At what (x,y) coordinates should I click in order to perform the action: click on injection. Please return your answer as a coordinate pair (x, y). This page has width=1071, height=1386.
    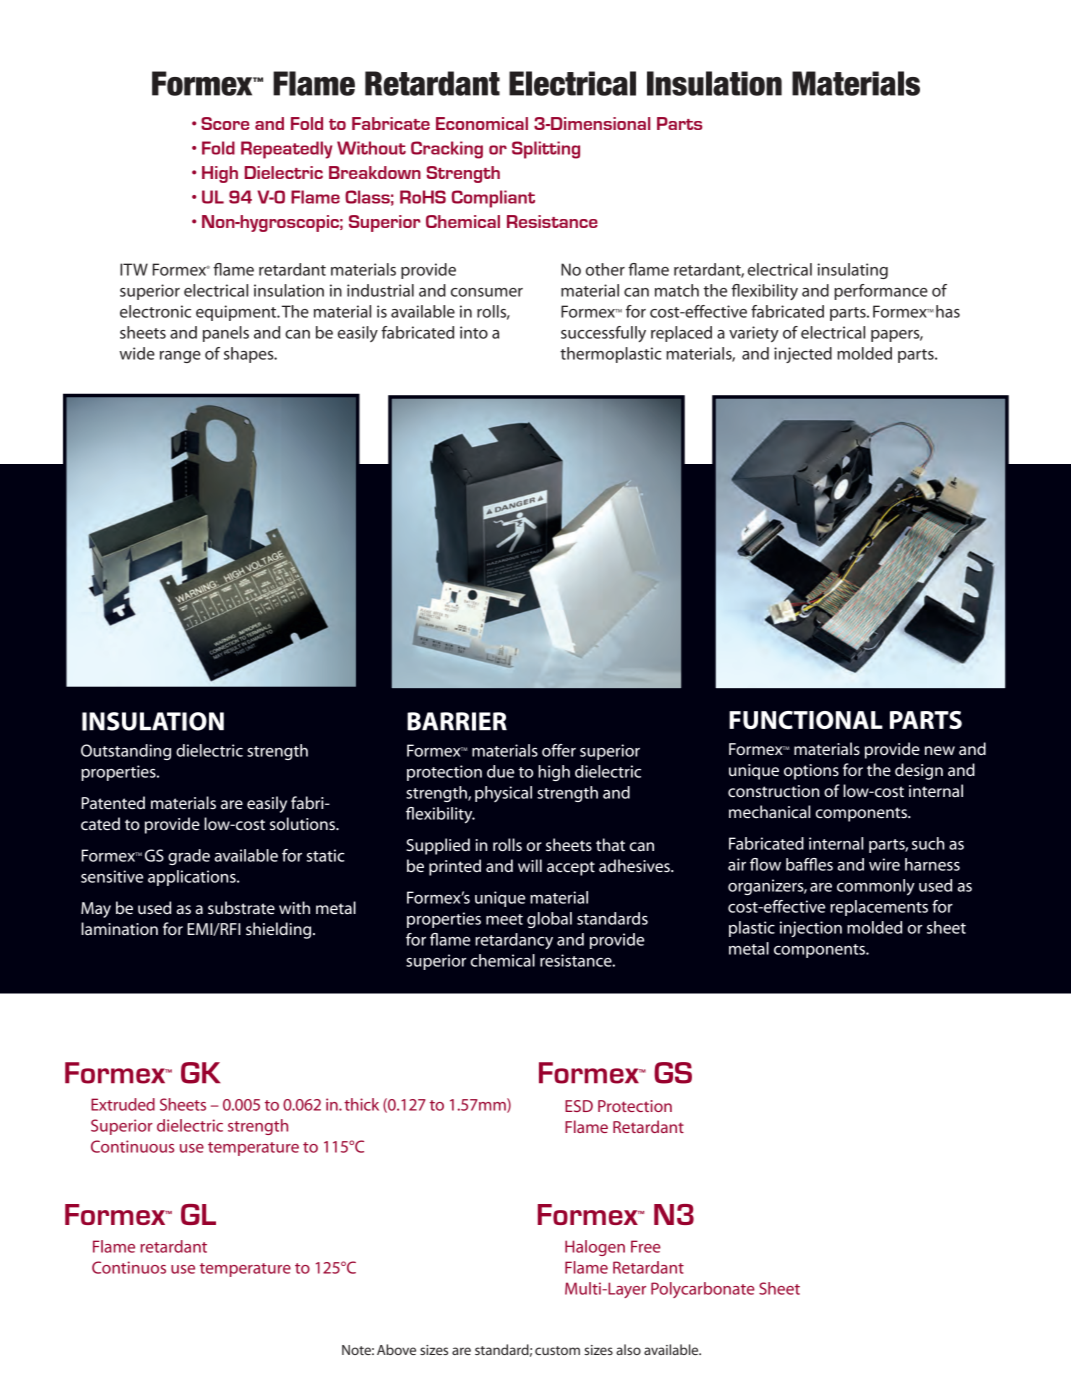
    Looking at the image, I should click on (811, 929).
